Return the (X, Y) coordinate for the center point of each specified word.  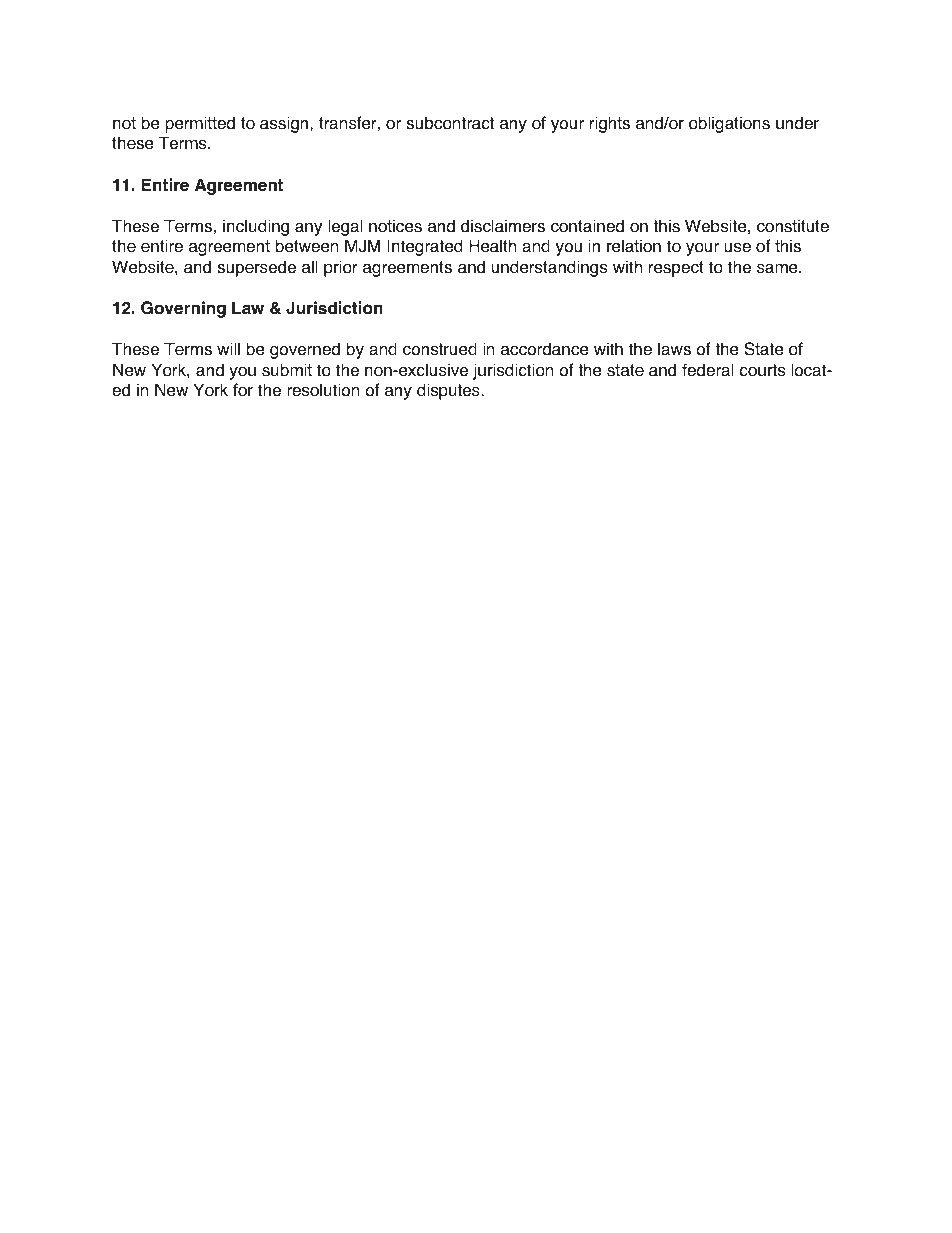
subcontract (450, 123)
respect (676, 269)
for (243, 390)
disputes (449, 391)
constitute (793, 226)
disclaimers (503, 226)
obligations (729, 124)
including (256, 227)
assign (285, 124)
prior (341, 268)
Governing (183, 309)
